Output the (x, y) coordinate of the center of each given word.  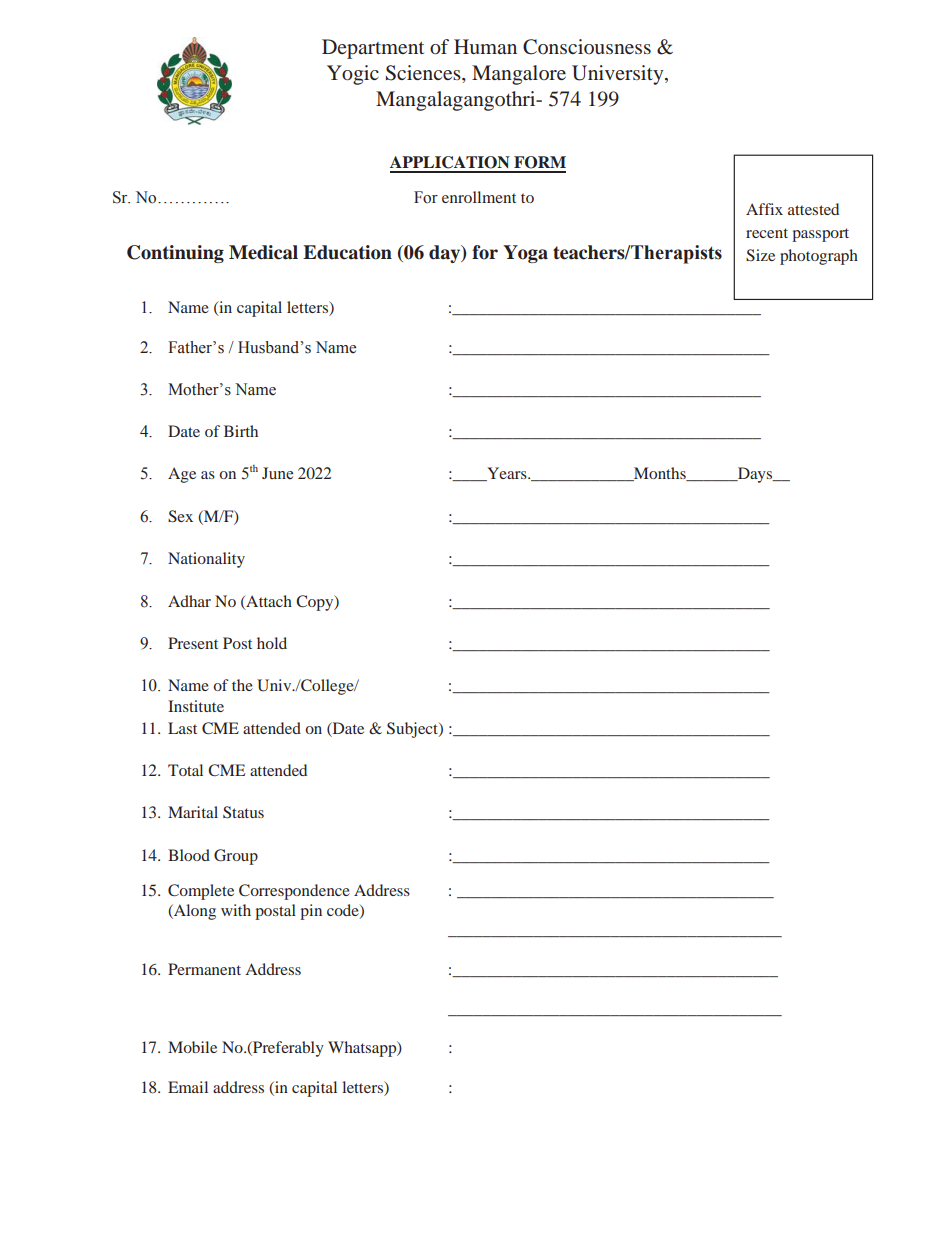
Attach (268, 602)
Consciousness (587, 47)
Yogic (353, 75)
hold (272, 643)
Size (760, 255)
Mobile (192, 1047)
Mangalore (519, 75)
